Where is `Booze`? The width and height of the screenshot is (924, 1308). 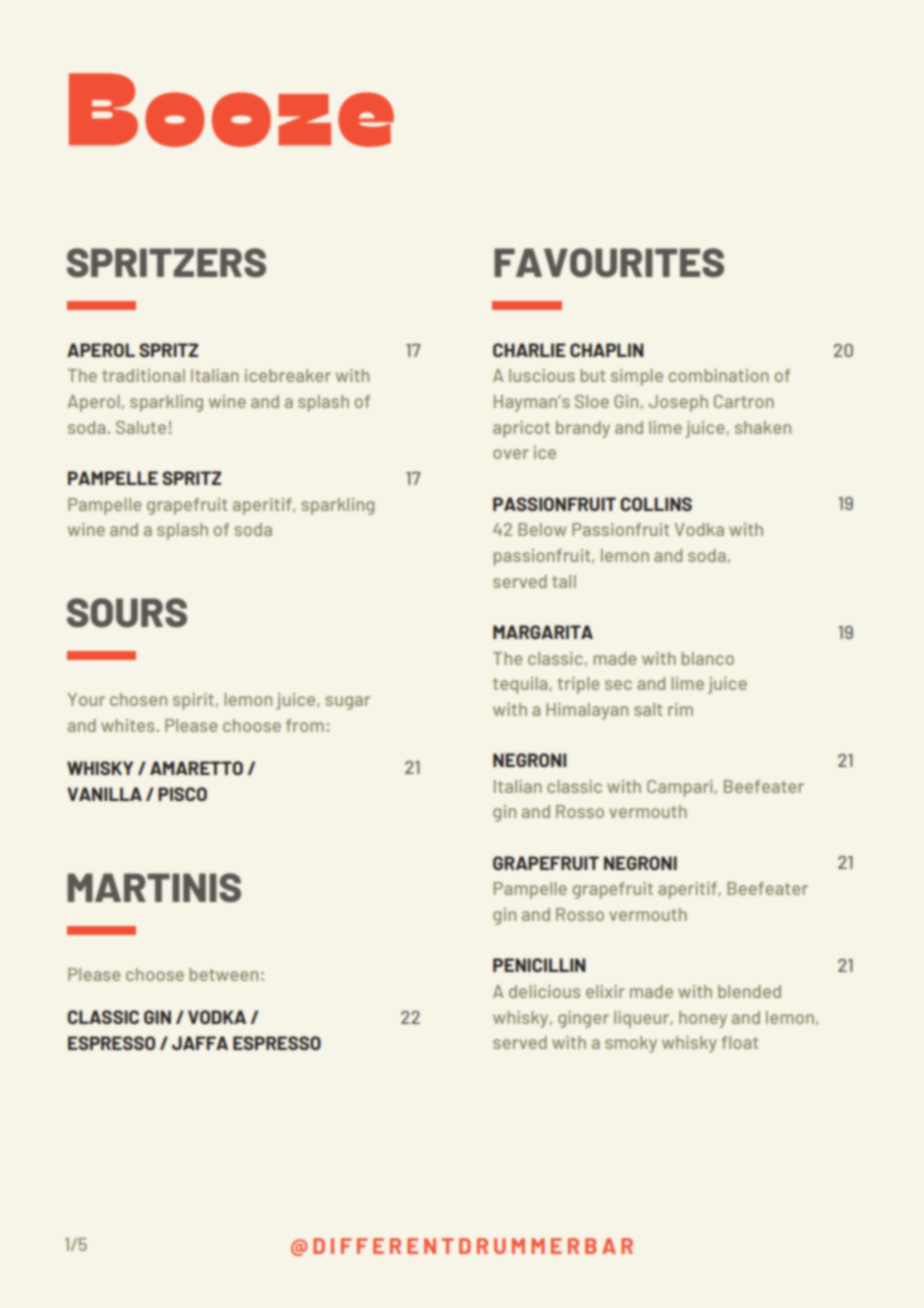
Booze is located at coordinates (231, 110).
